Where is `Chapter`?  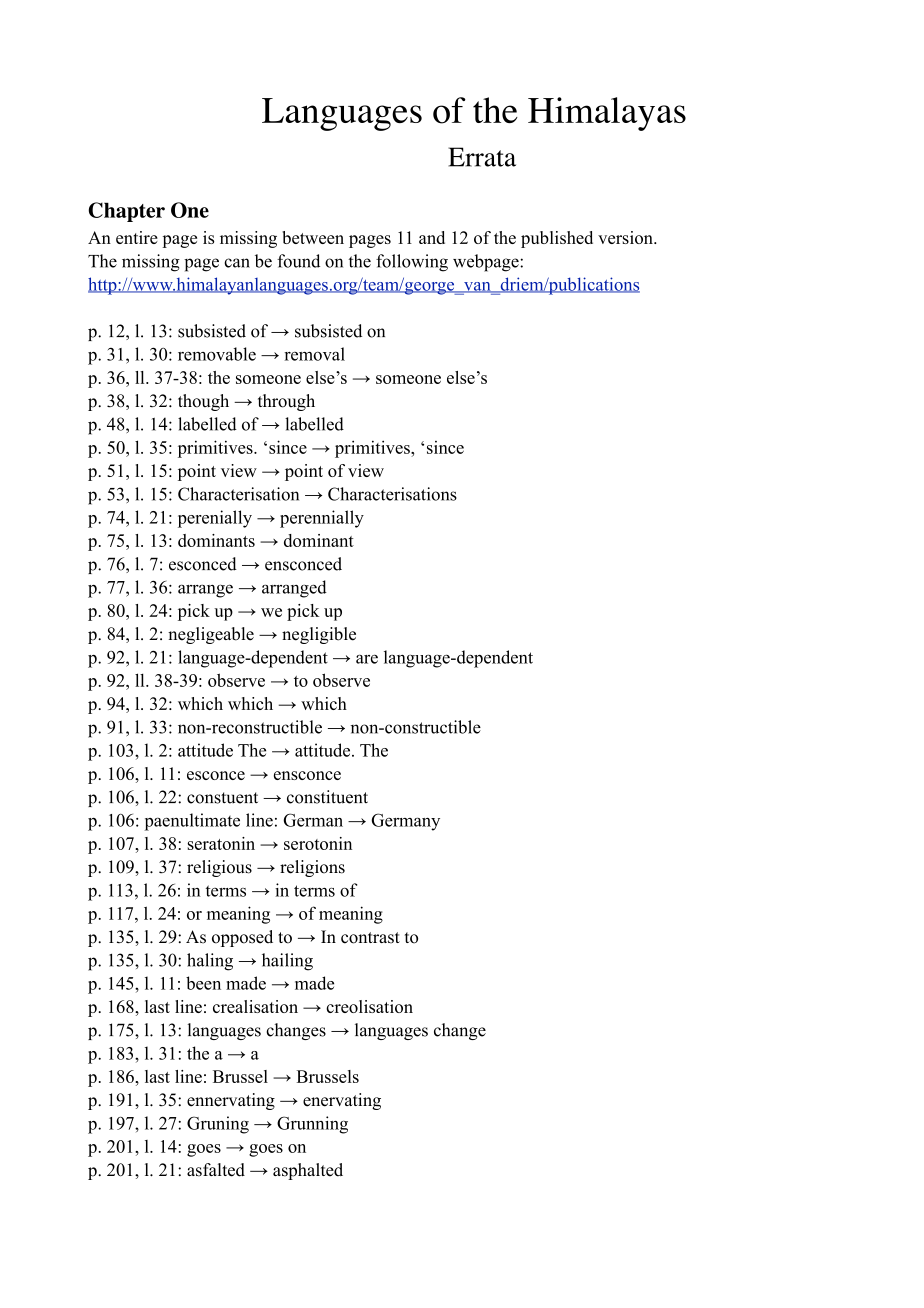 Chapter is located at coordinates (126, 212).
